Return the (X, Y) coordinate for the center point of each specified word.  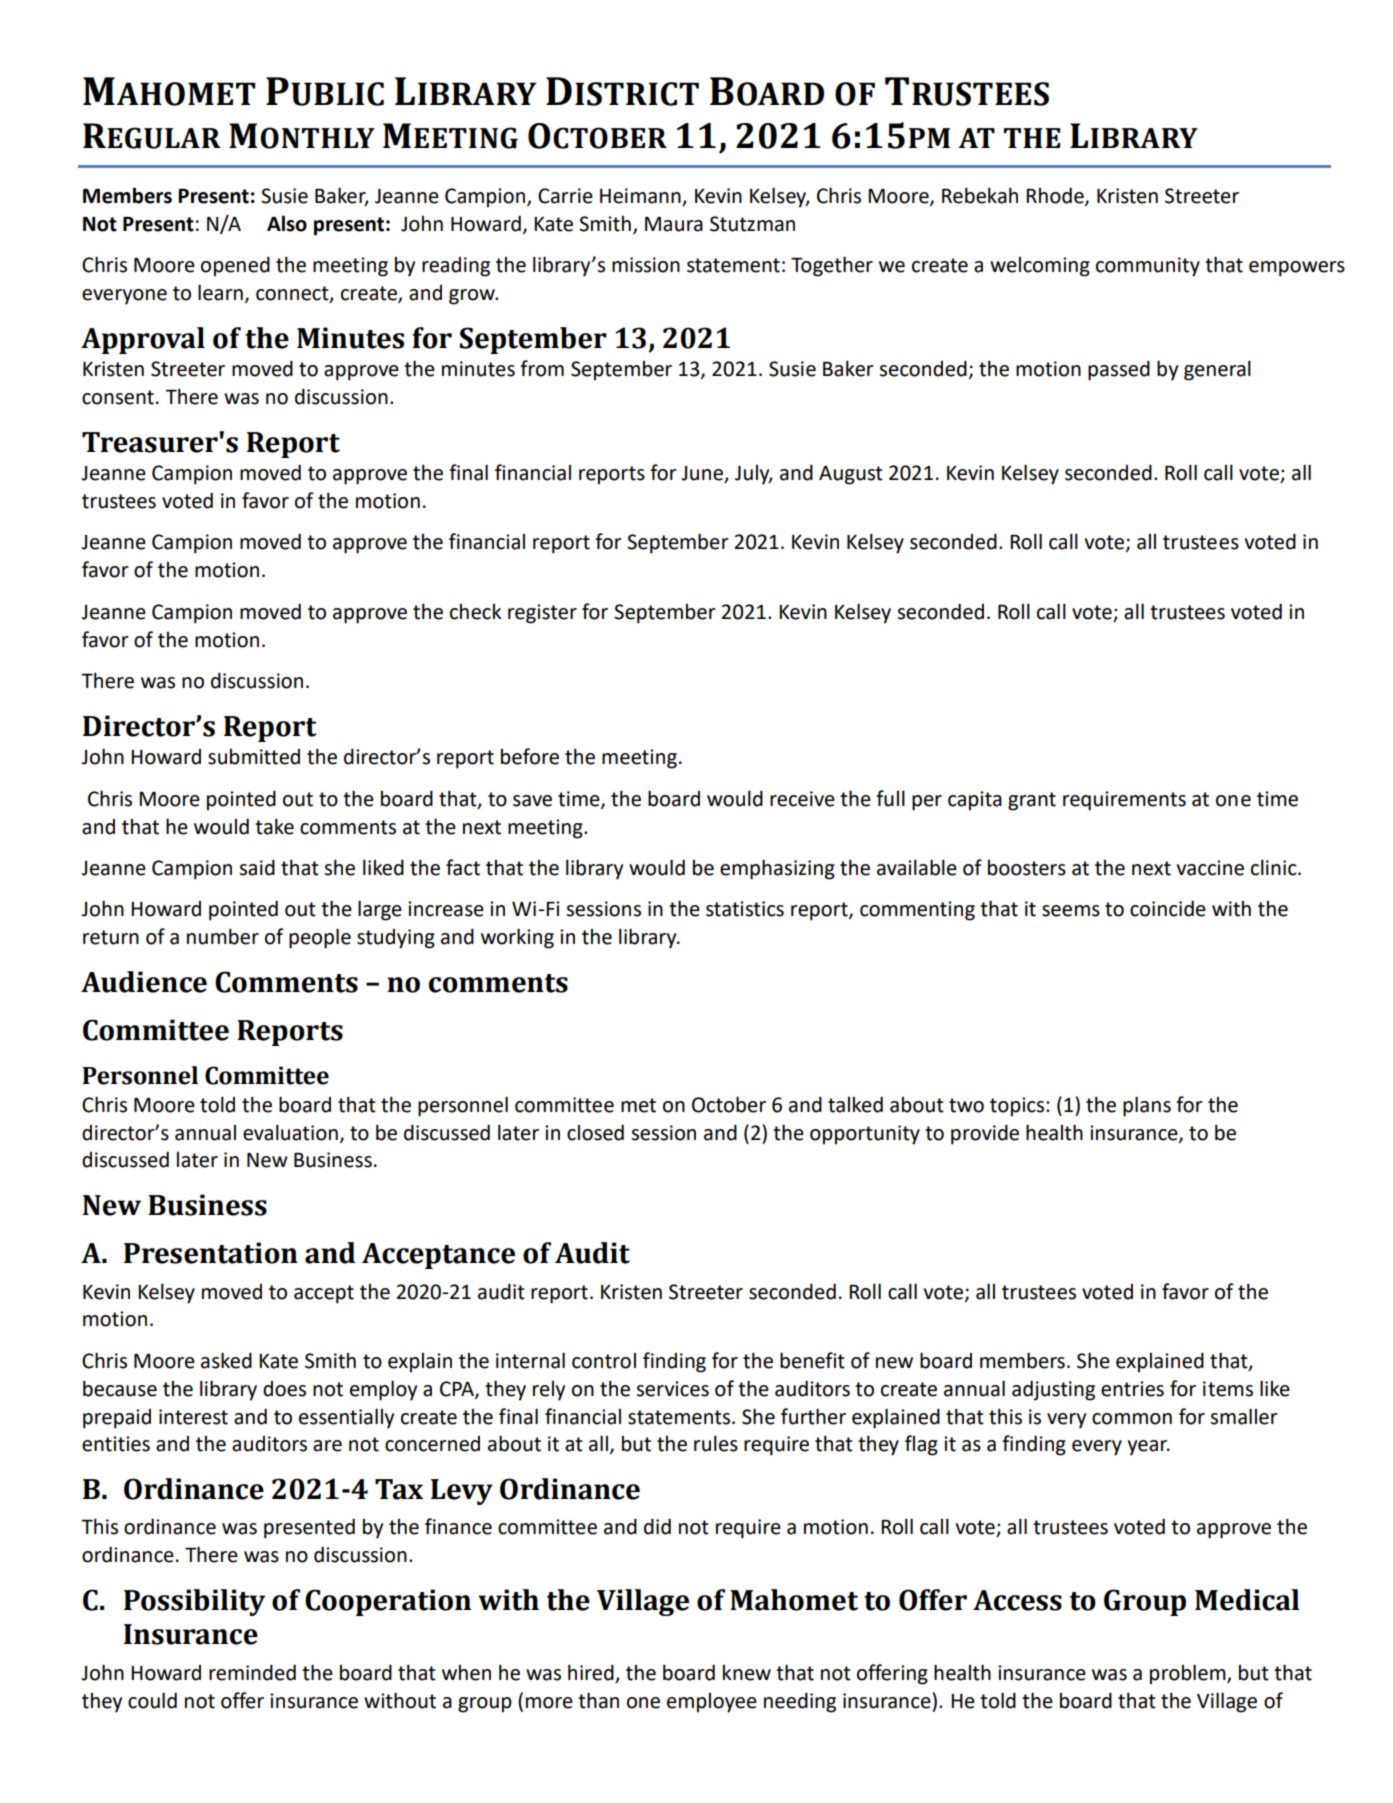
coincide (1168, 908)
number (223, 936)
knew (747, 1673)
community (1148, 267)
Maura (674, 224)
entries (1132, 1389)
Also (287, 223)
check (476, 612)
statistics (745, 909)
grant (1032, 801)
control (604, 1361)
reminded (252, 1672)
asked (226, 1360)
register (542, 614)
